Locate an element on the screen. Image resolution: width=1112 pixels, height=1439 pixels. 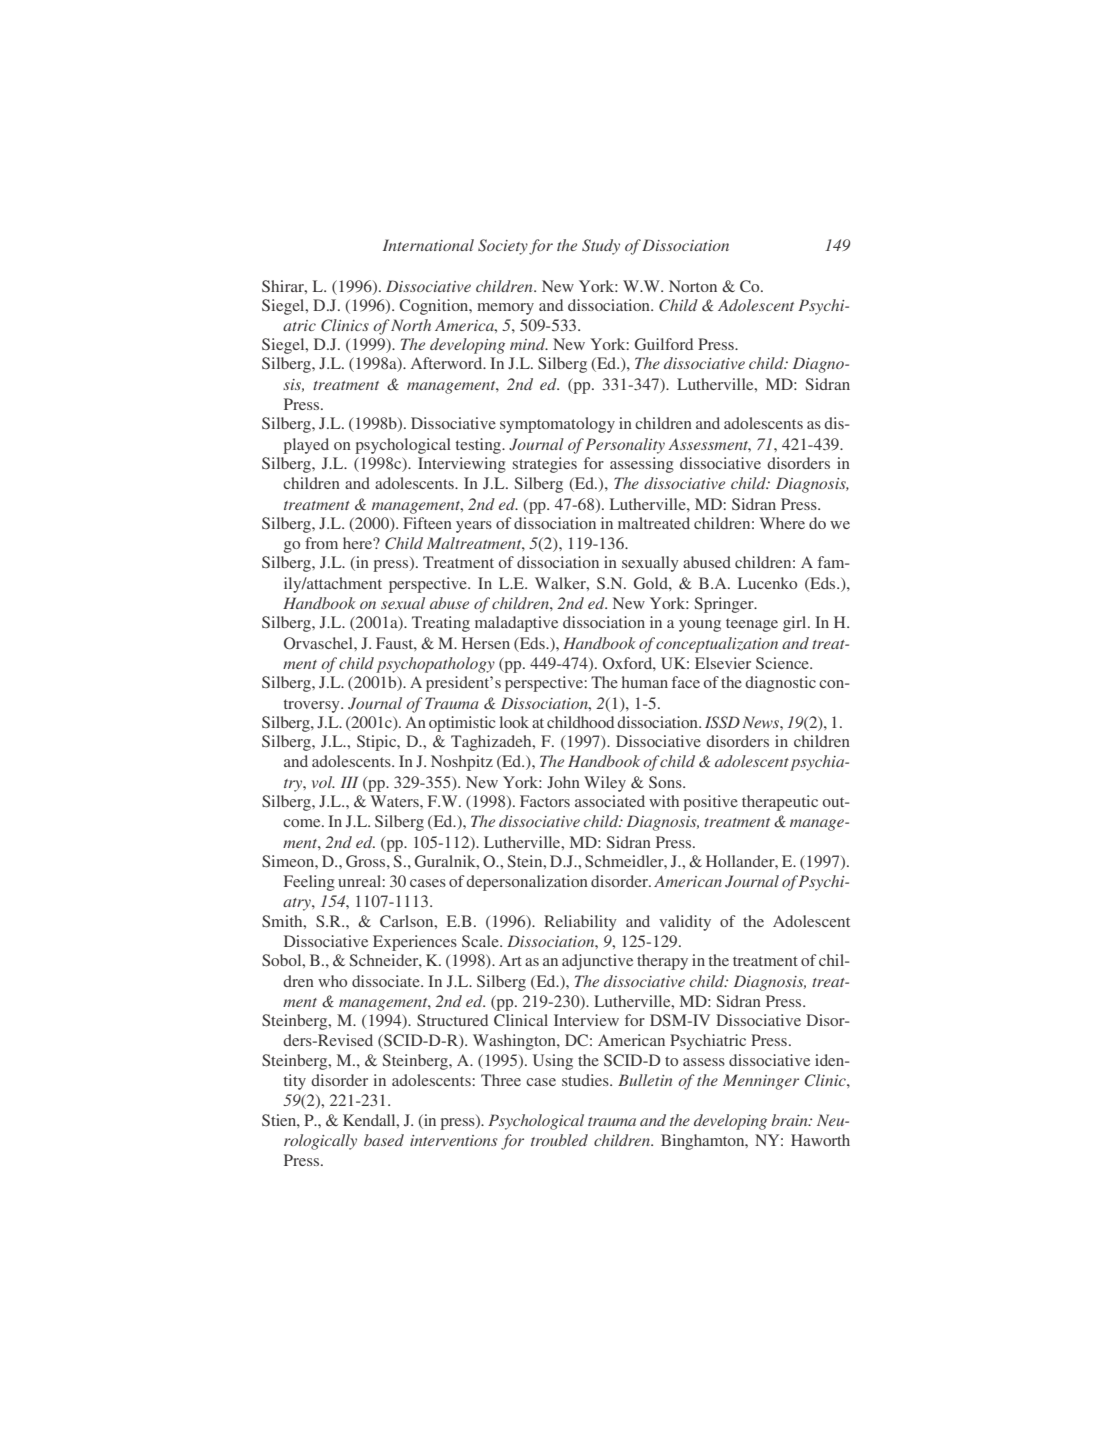
Springer is located at coordinates (725, 605).
